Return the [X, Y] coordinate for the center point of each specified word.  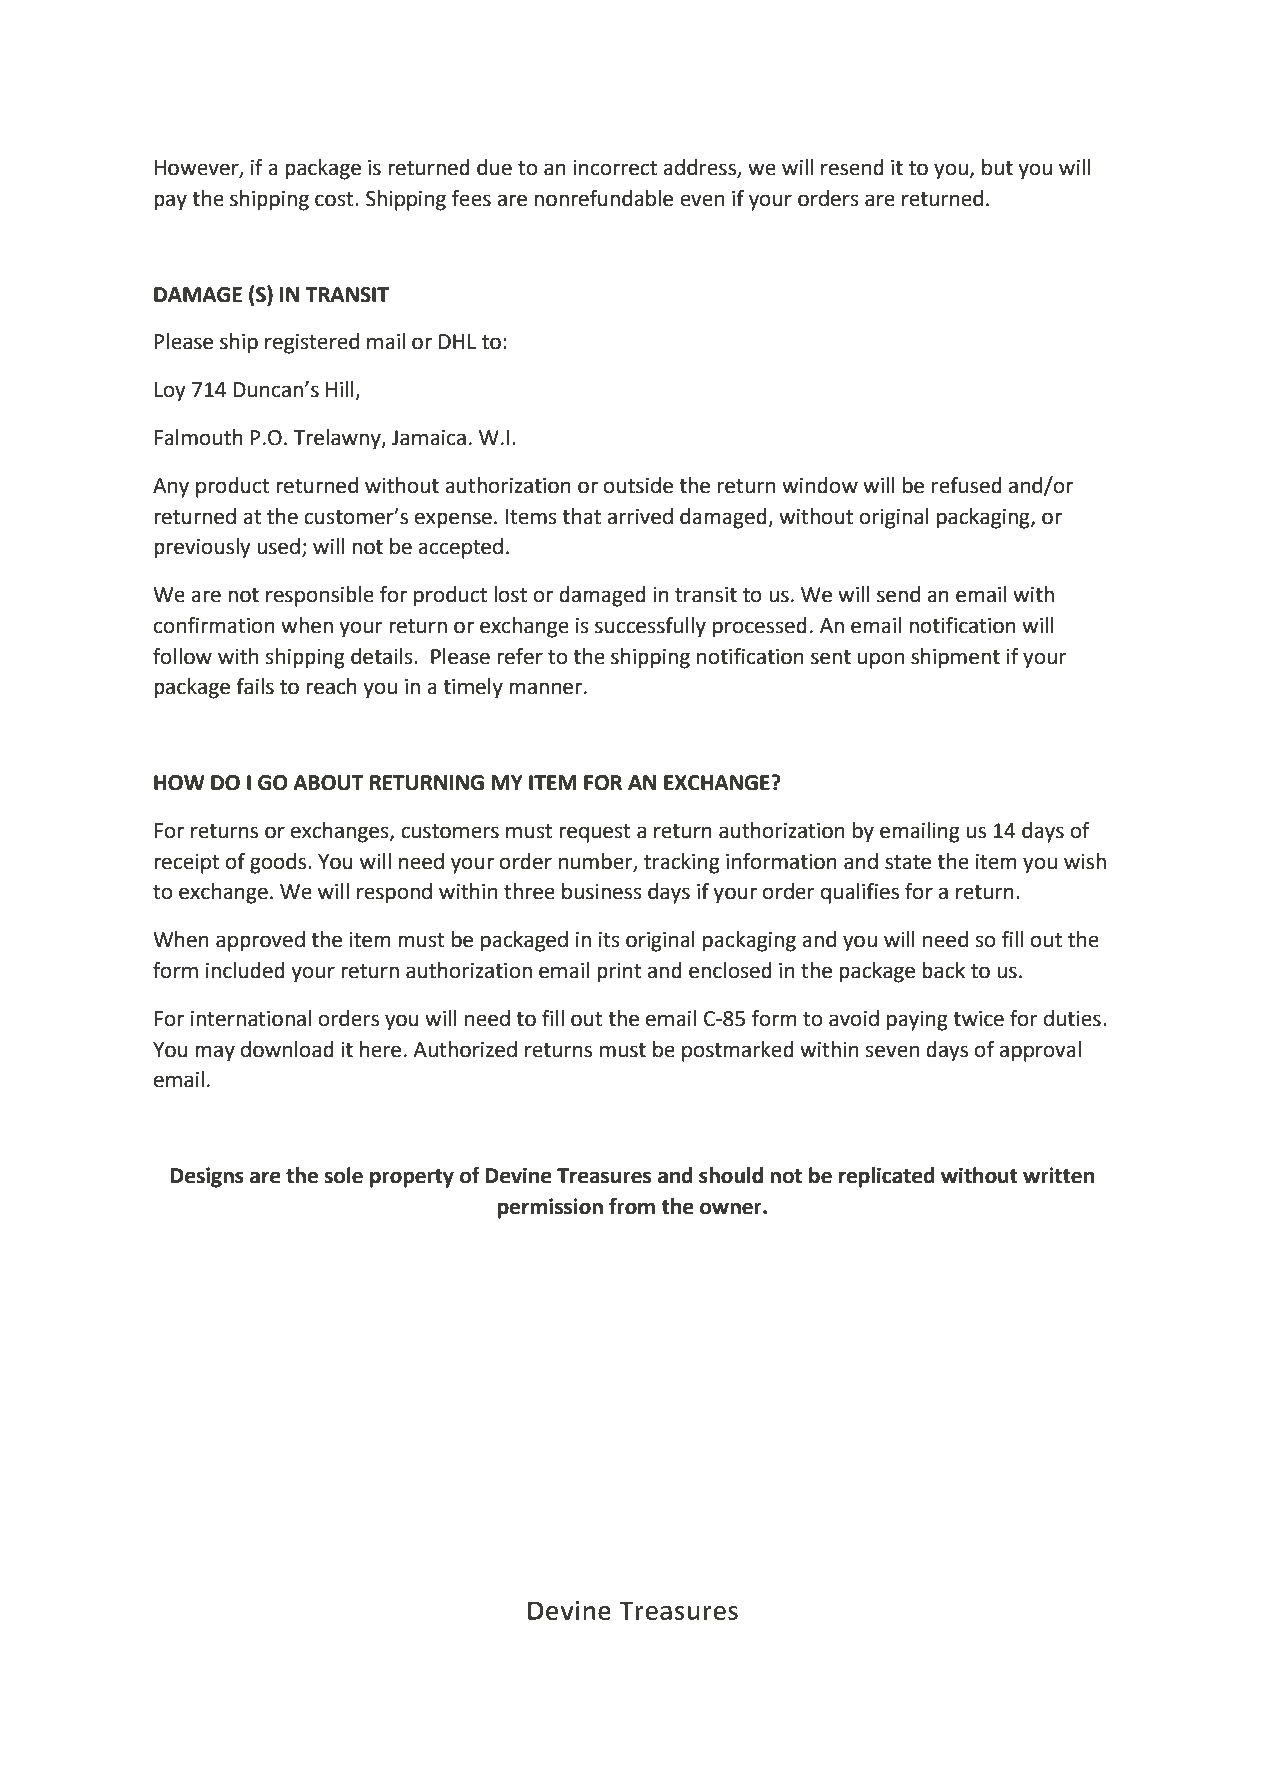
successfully [650, 627]
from [632, 1206]
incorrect [615, 168]
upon [881, 660]
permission [550, 1208]
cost [335, 199]
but [997, 167]
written [1058, 1175]
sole [343, 1175]
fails [255, 686]
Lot [545, 1642]
